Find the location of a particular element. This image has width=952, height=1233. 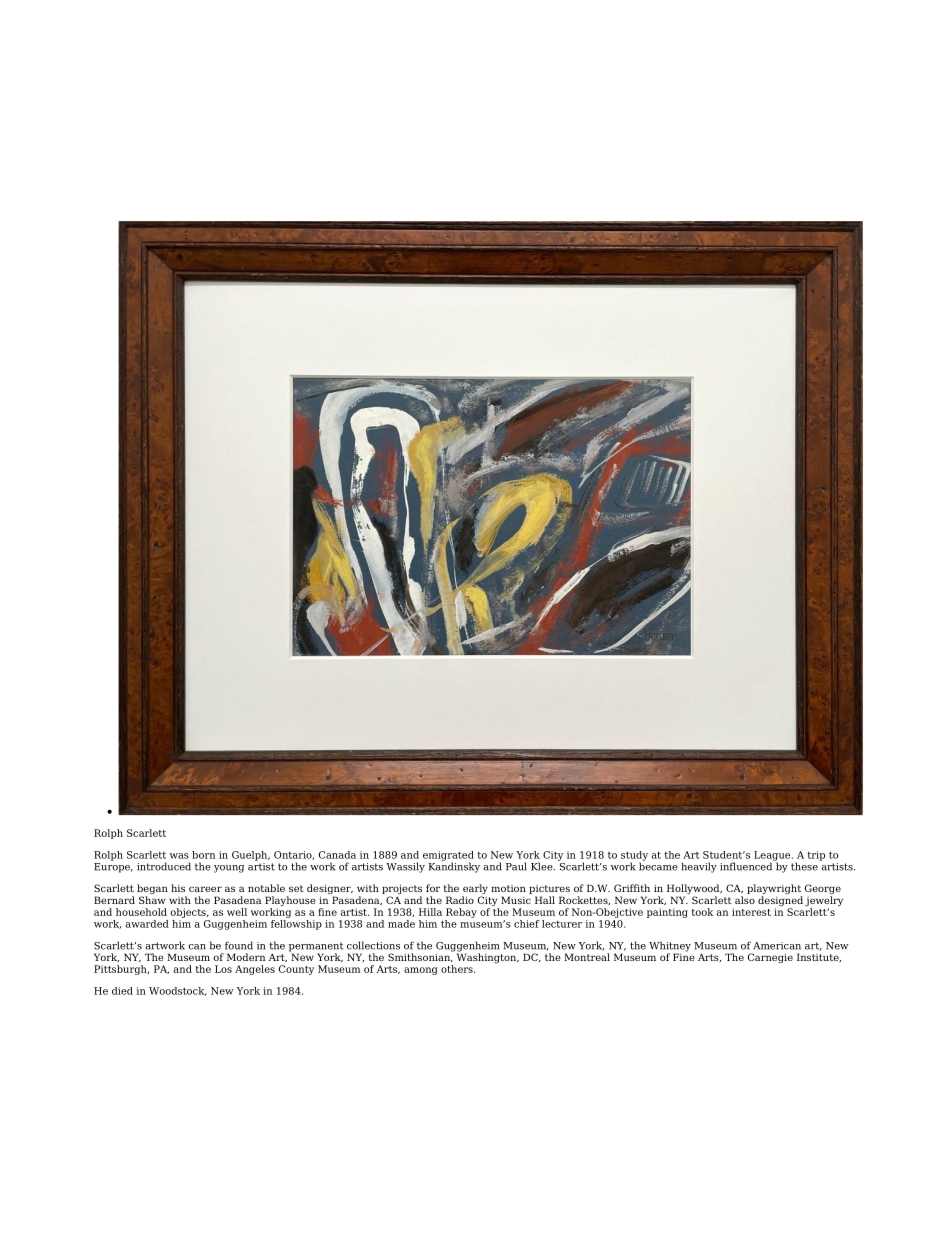

early is located at coordinates (475, 890).
